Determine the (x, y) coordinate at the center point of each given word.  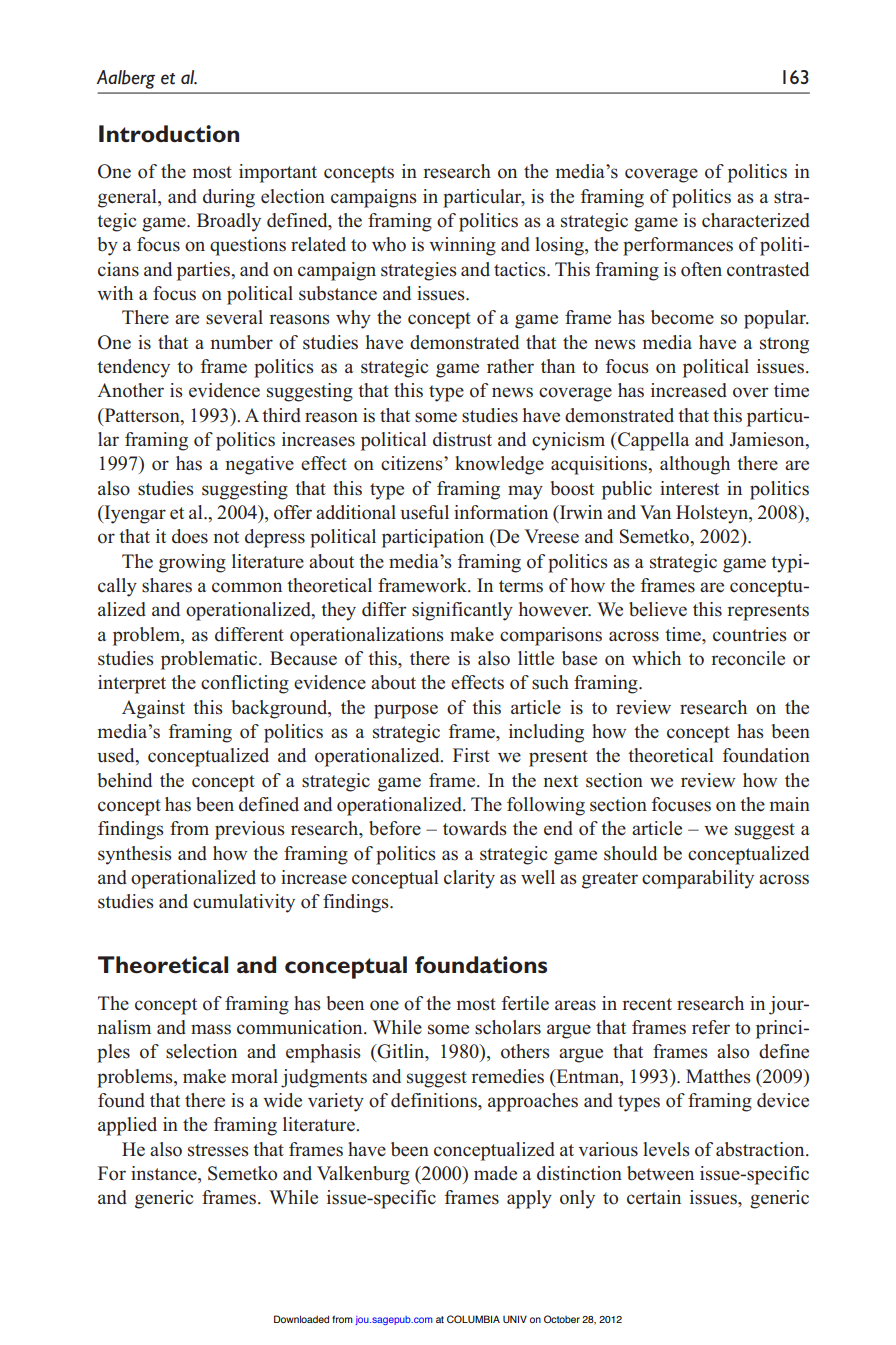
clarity (469, 879)
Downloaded (301, 1319)
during (229, 198)
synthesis (135, 855)
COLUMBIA (473, 1319)
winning (462, 246)
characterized (756, 220)
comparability (698, 879)
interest (689, 488)
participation (433, 538)
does (190, 536)
